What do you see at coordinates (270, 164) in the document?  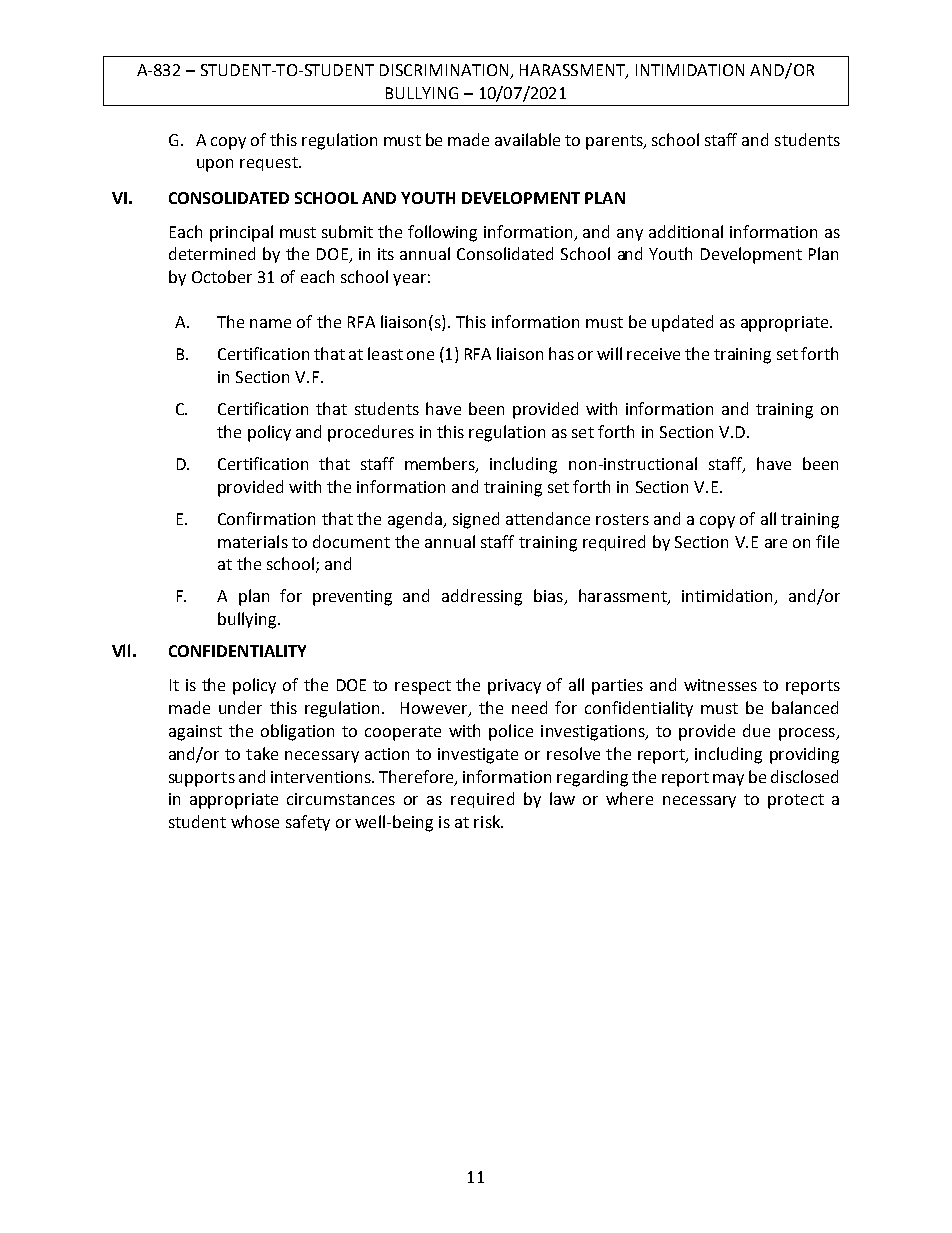 I see `request` at bounding box center [270, 164].
